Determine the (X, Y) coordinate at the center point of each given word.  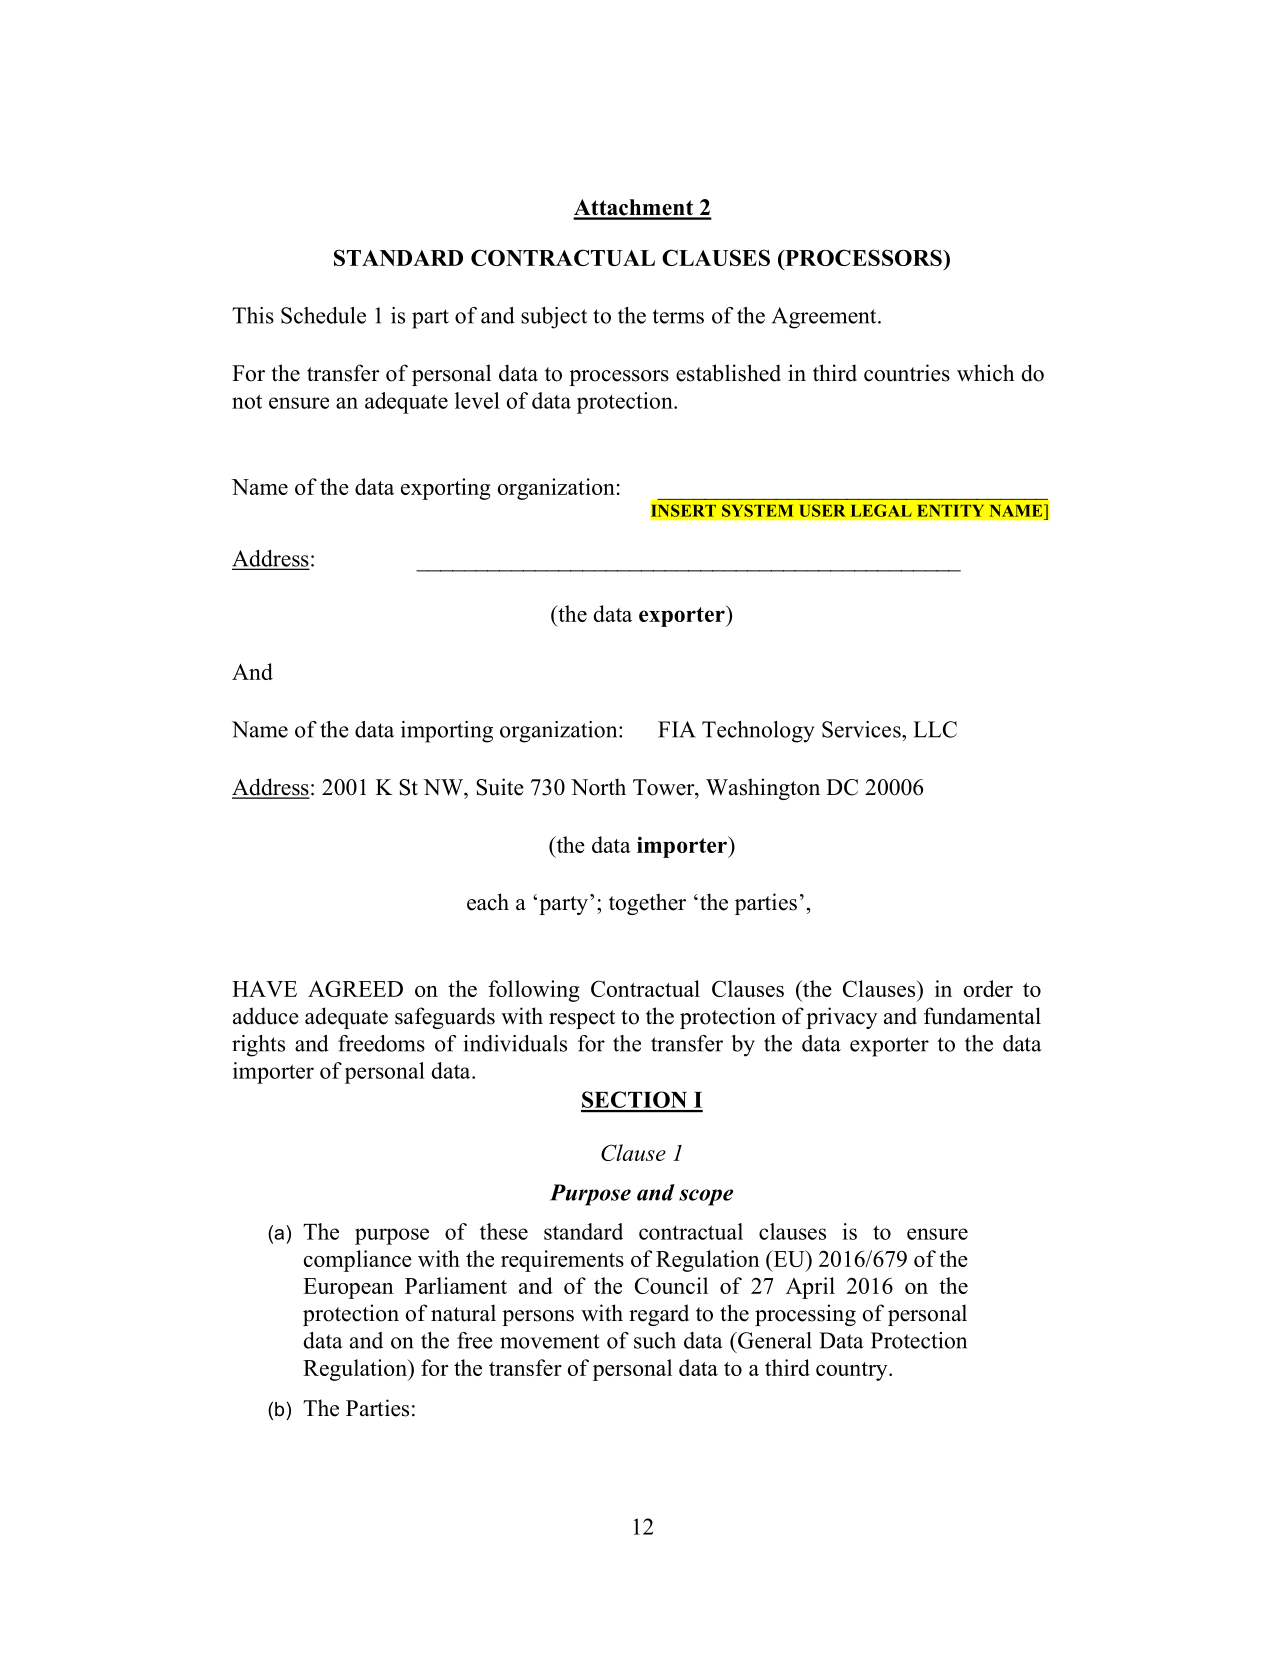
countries (907, 373)
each (488, 902)
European (348, 1288)
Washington (763, 789)
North (598, 787)
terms (678, 316)
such (655, 1340)
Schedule (323, 315)
